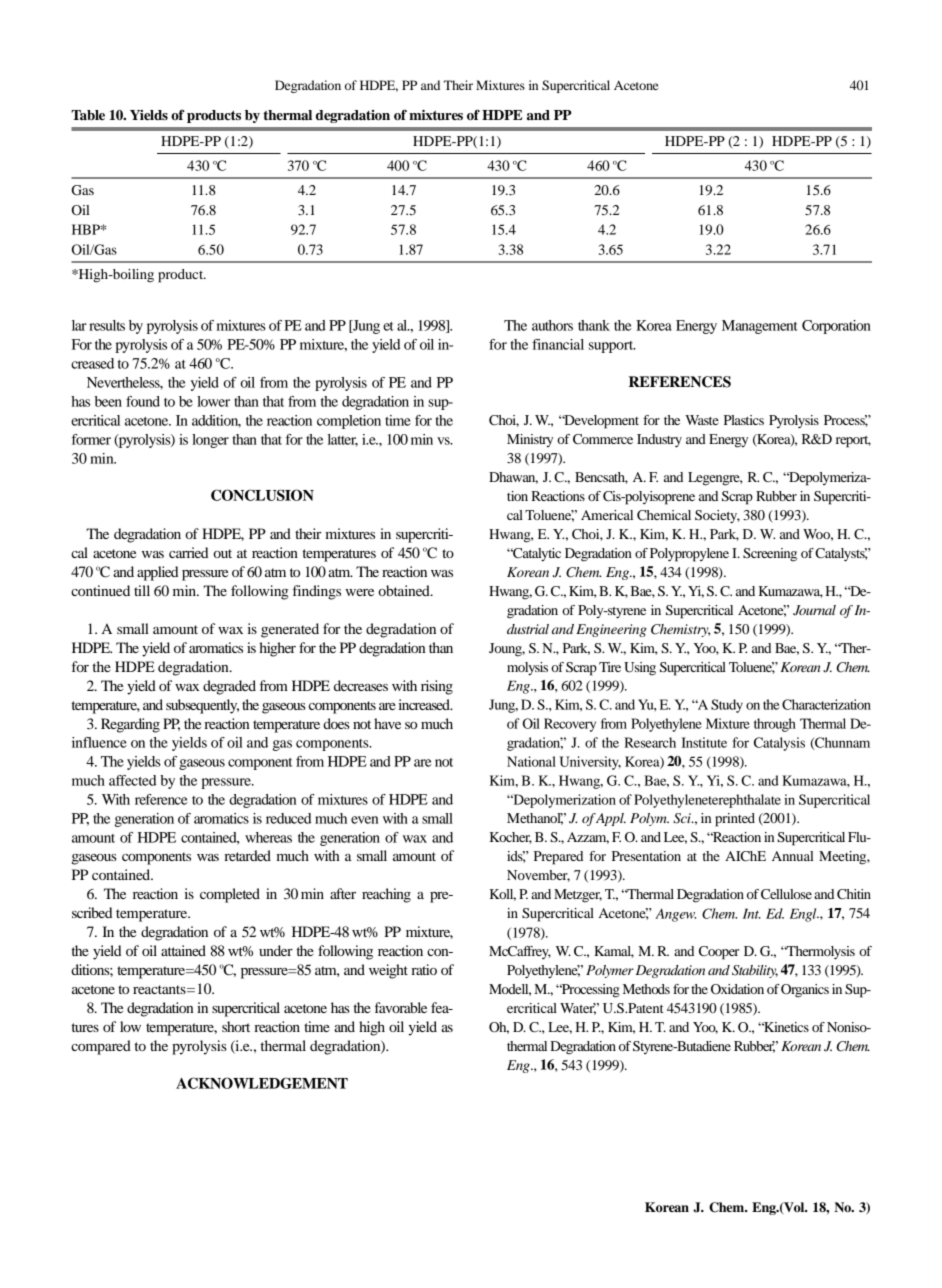  What do you see at coordinates (530, 440) in the screenshot?
I see `Ministry` at bounding box center [530, 440].
